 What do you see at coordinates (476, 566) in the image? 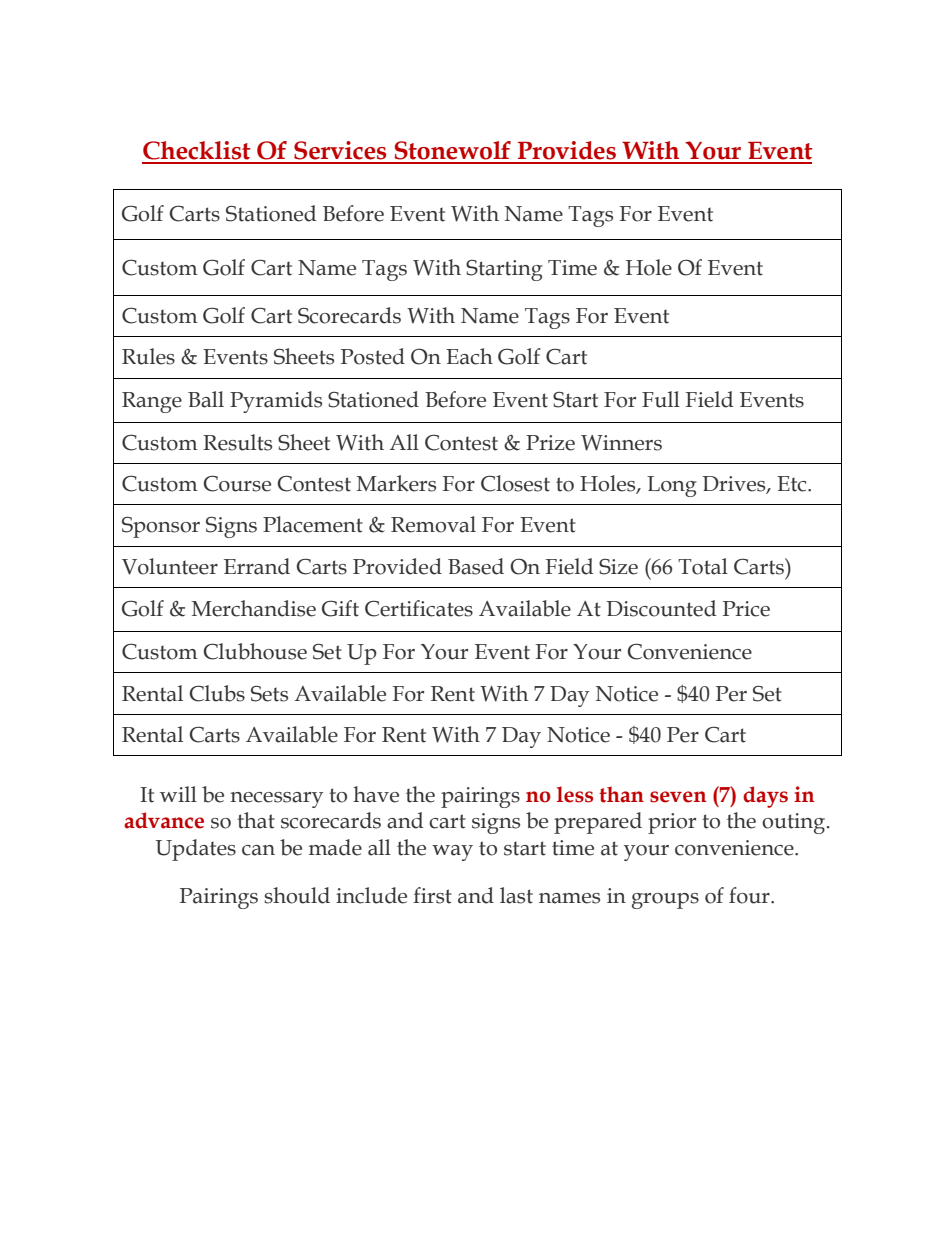
I see `Based` at bounding box center [476, 566].
